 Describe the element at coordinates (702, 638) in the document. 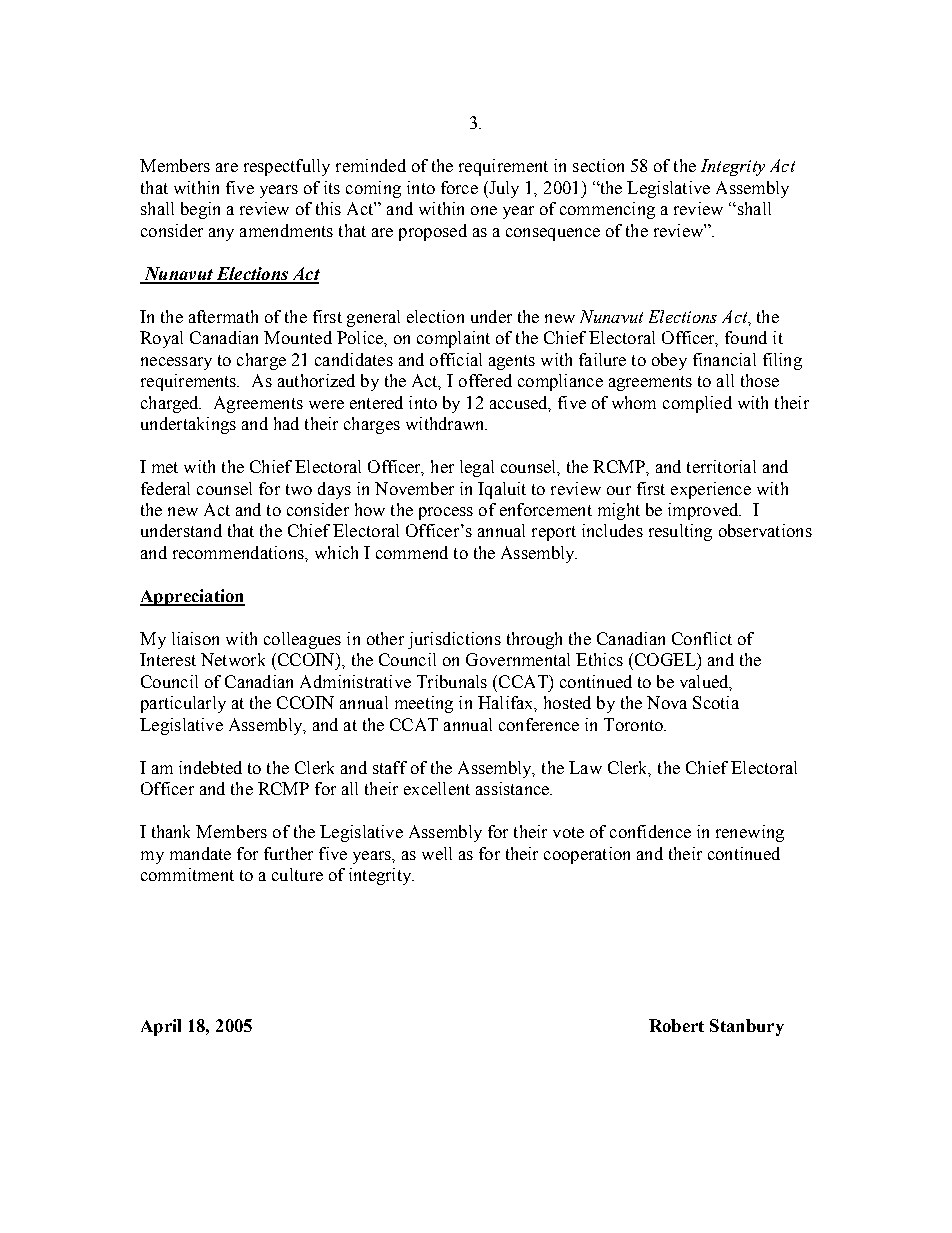

I see `Conflict` at that location.
